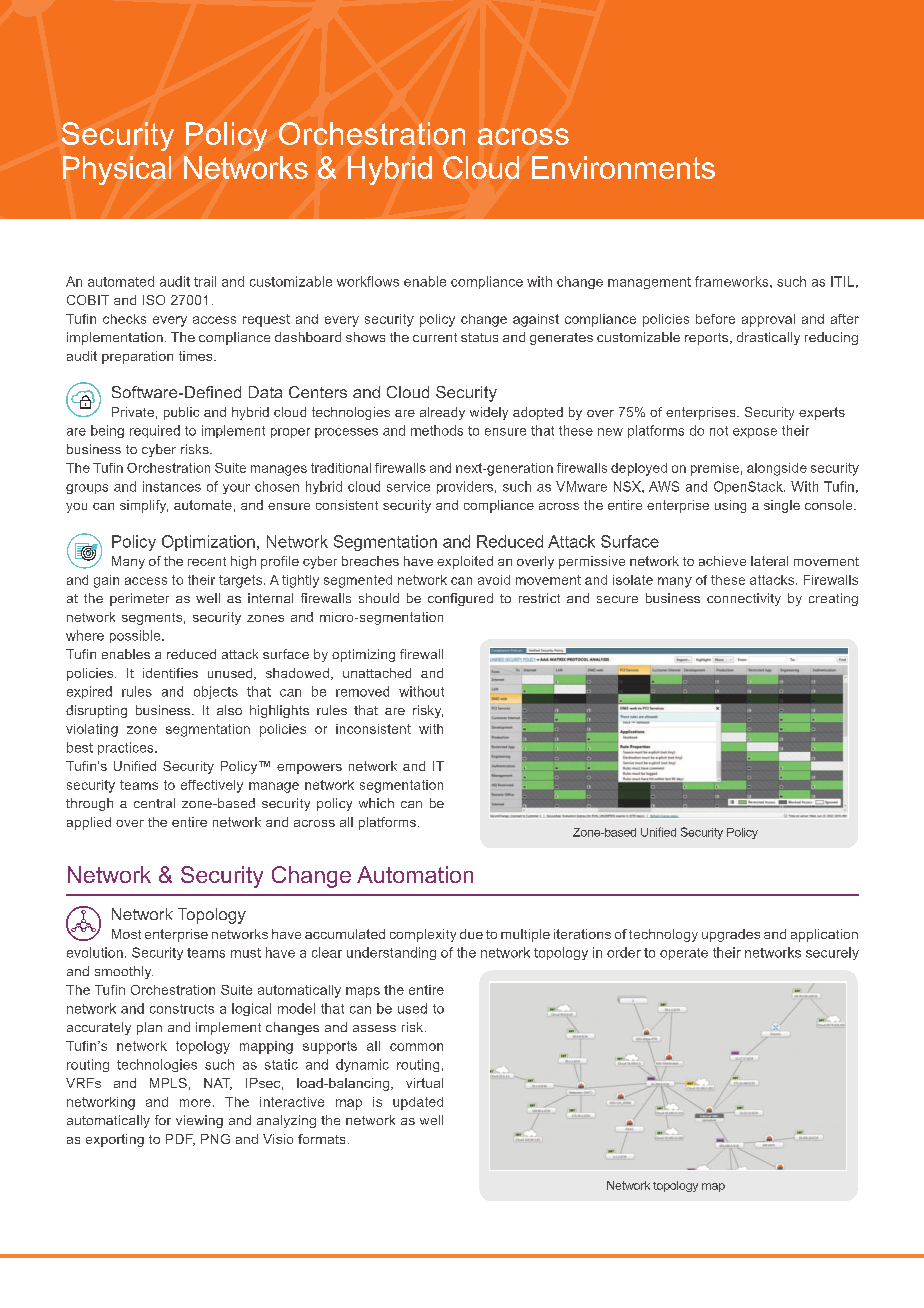 The height and width of the document is (1308, 924). What do you see at coordinates (155, 431) in the document?
I see `required` at bounding box center [155, 431].
